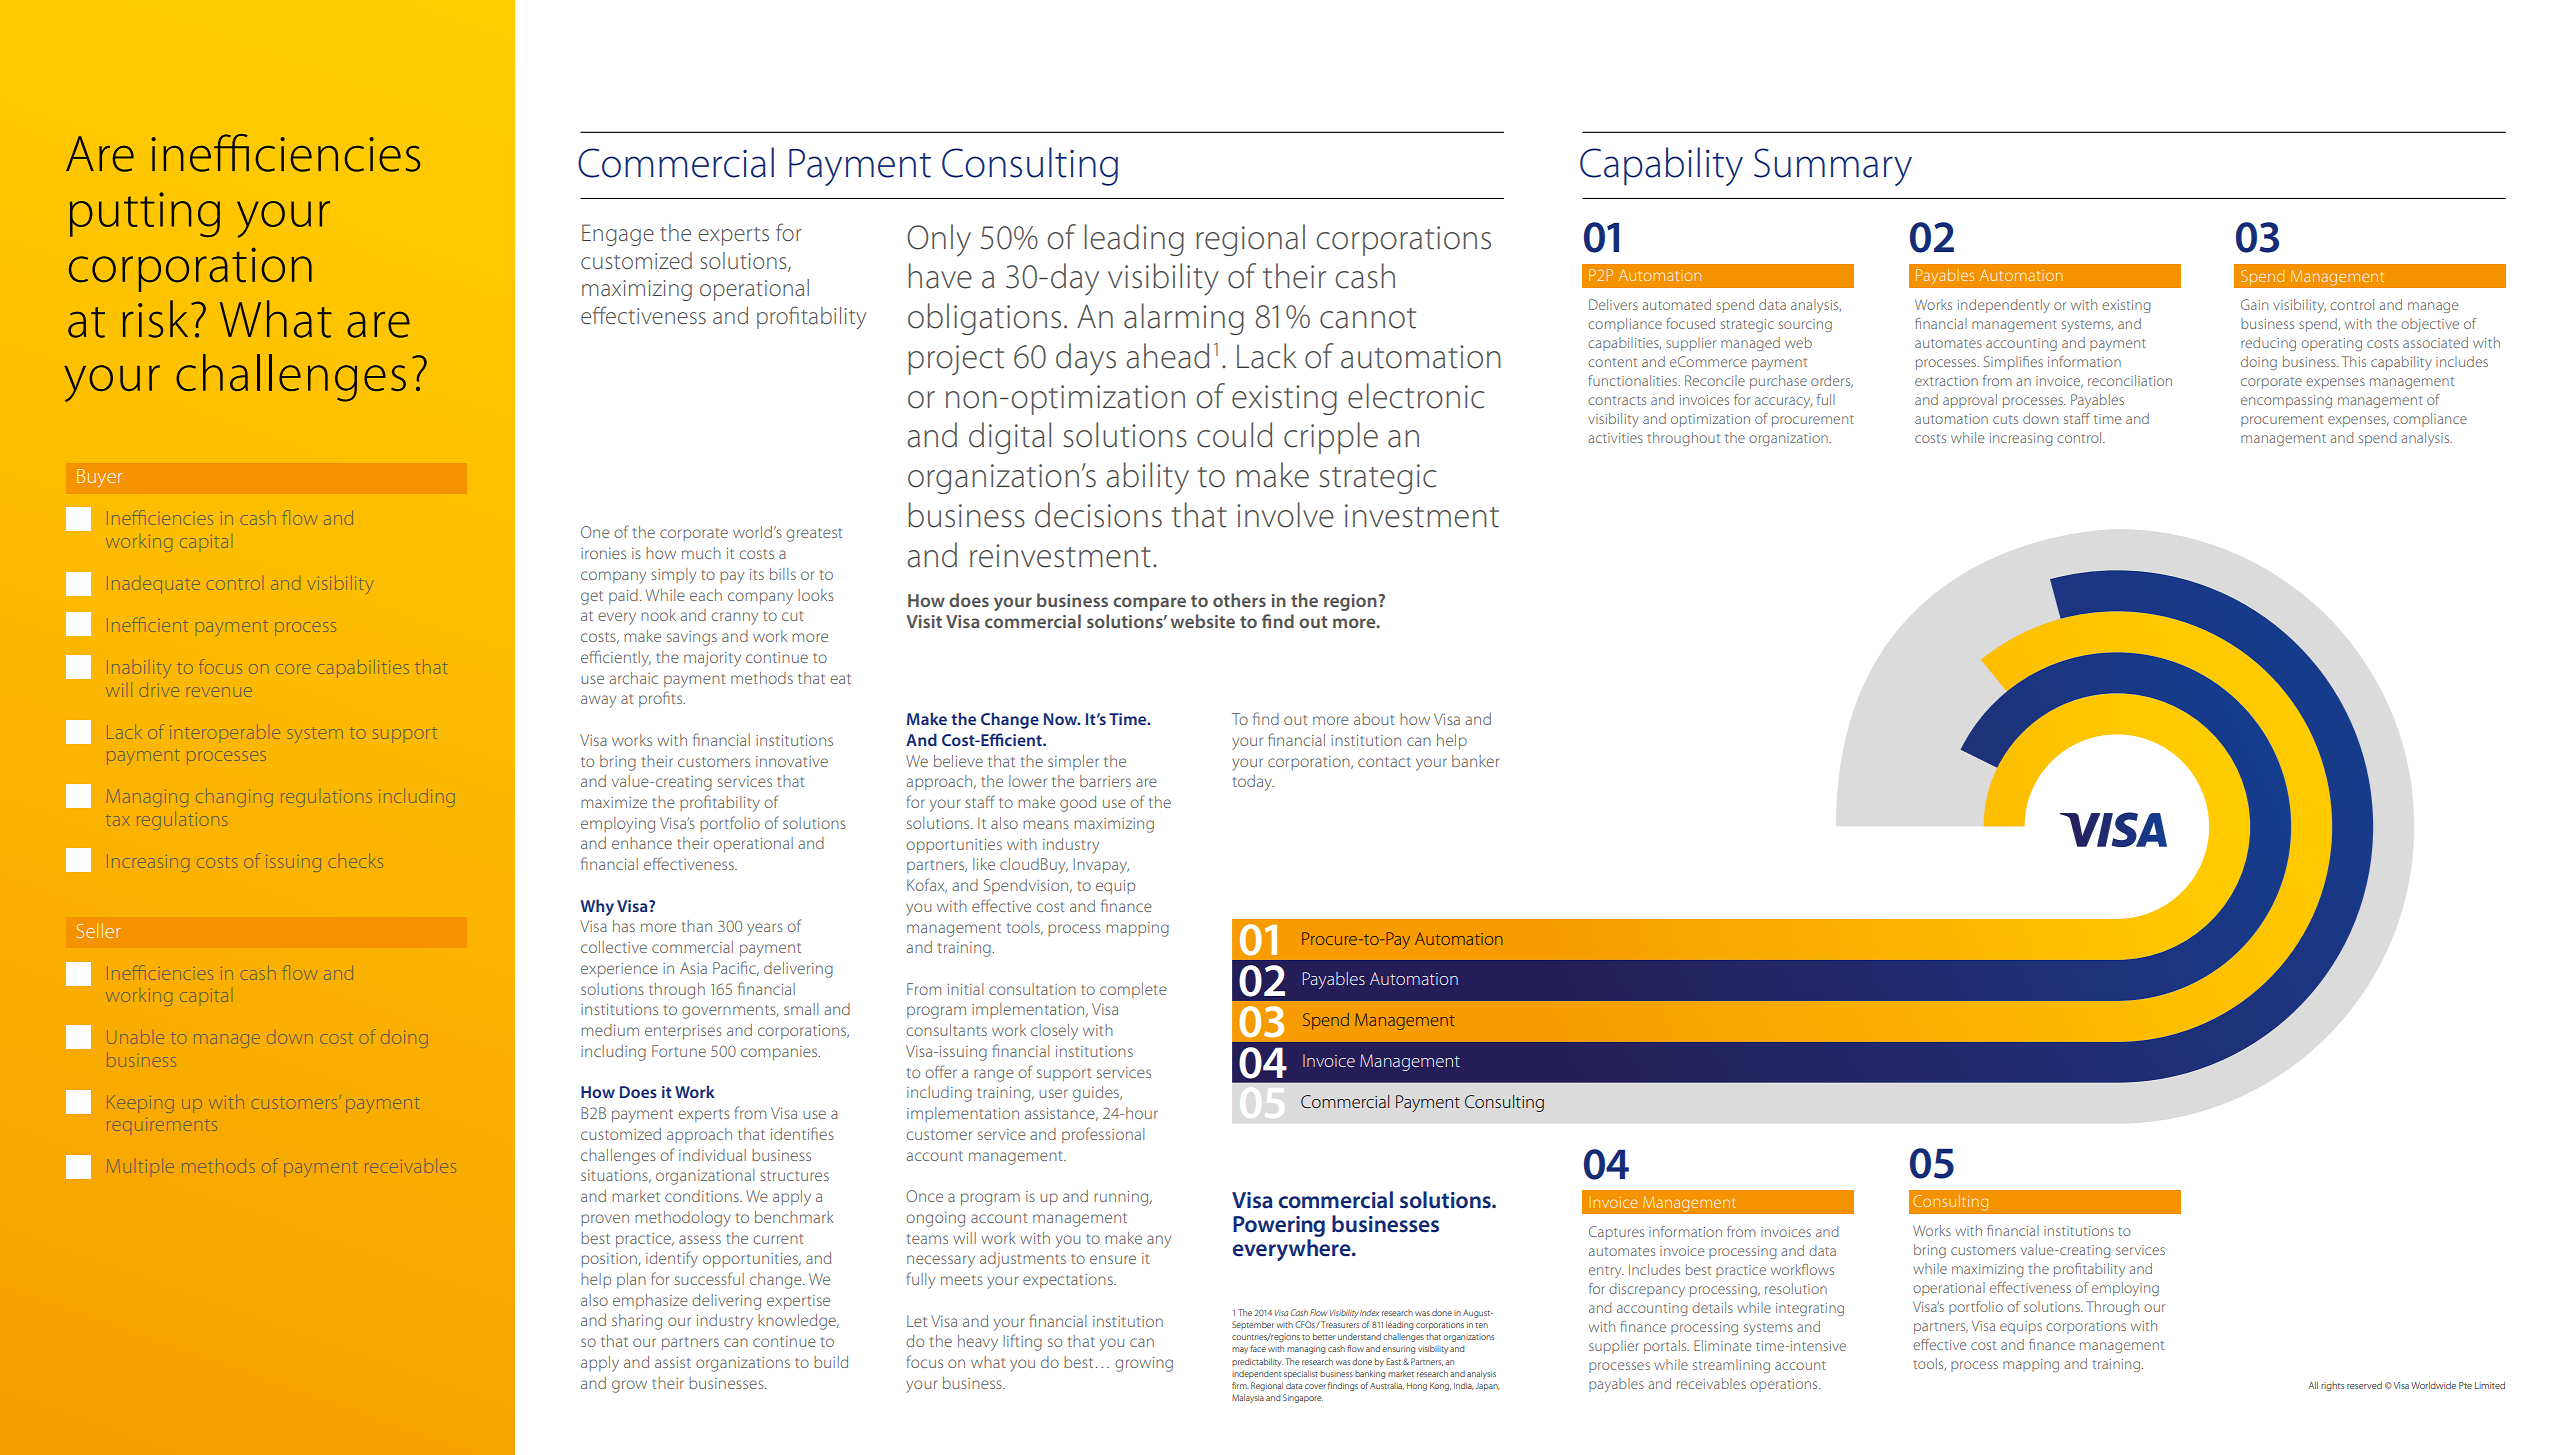  What do you see at coordinates (637, 1322) in the screenshot?
I see `sharing` at bounding box center [637, 1322].
